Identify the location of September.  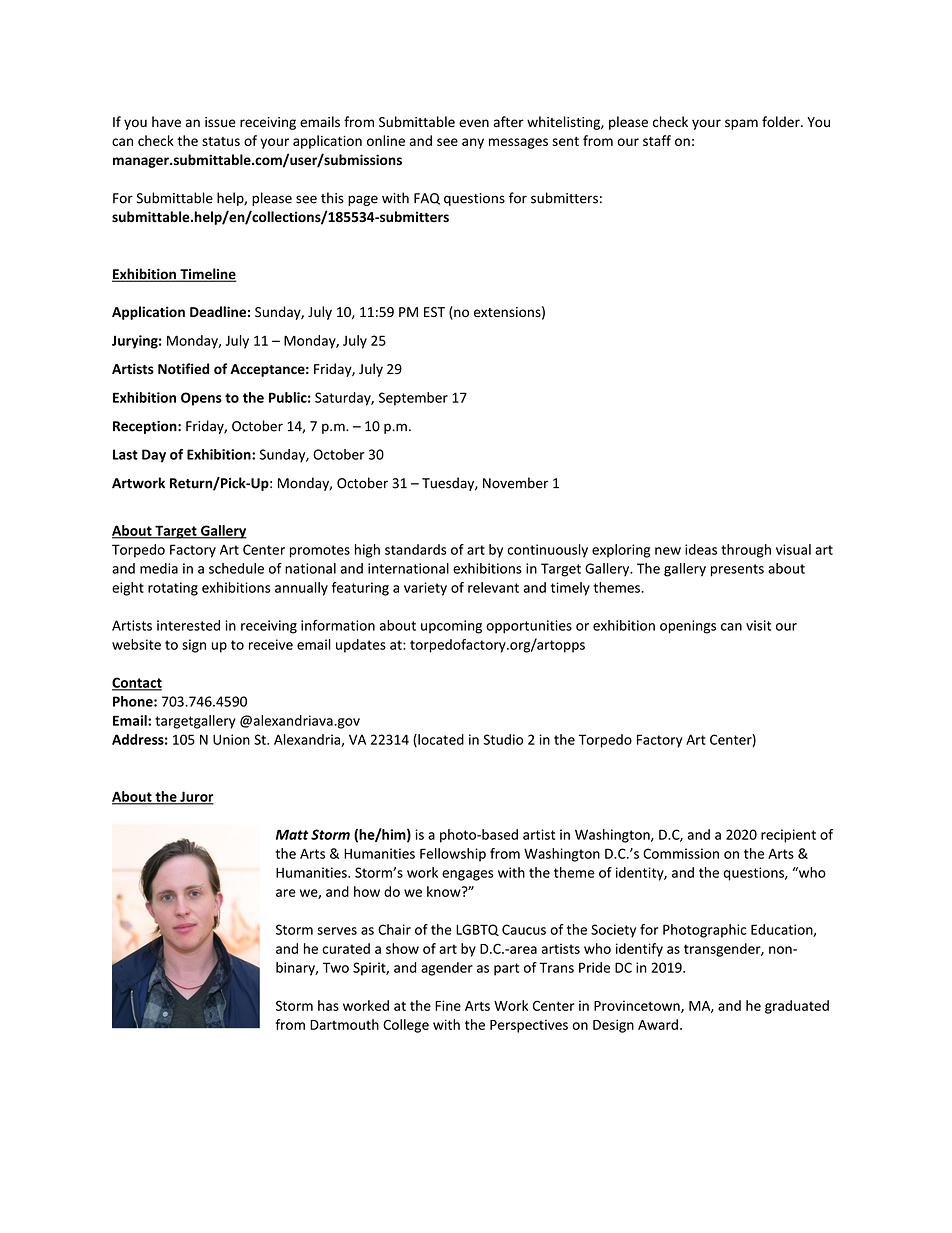
(413, 399).
